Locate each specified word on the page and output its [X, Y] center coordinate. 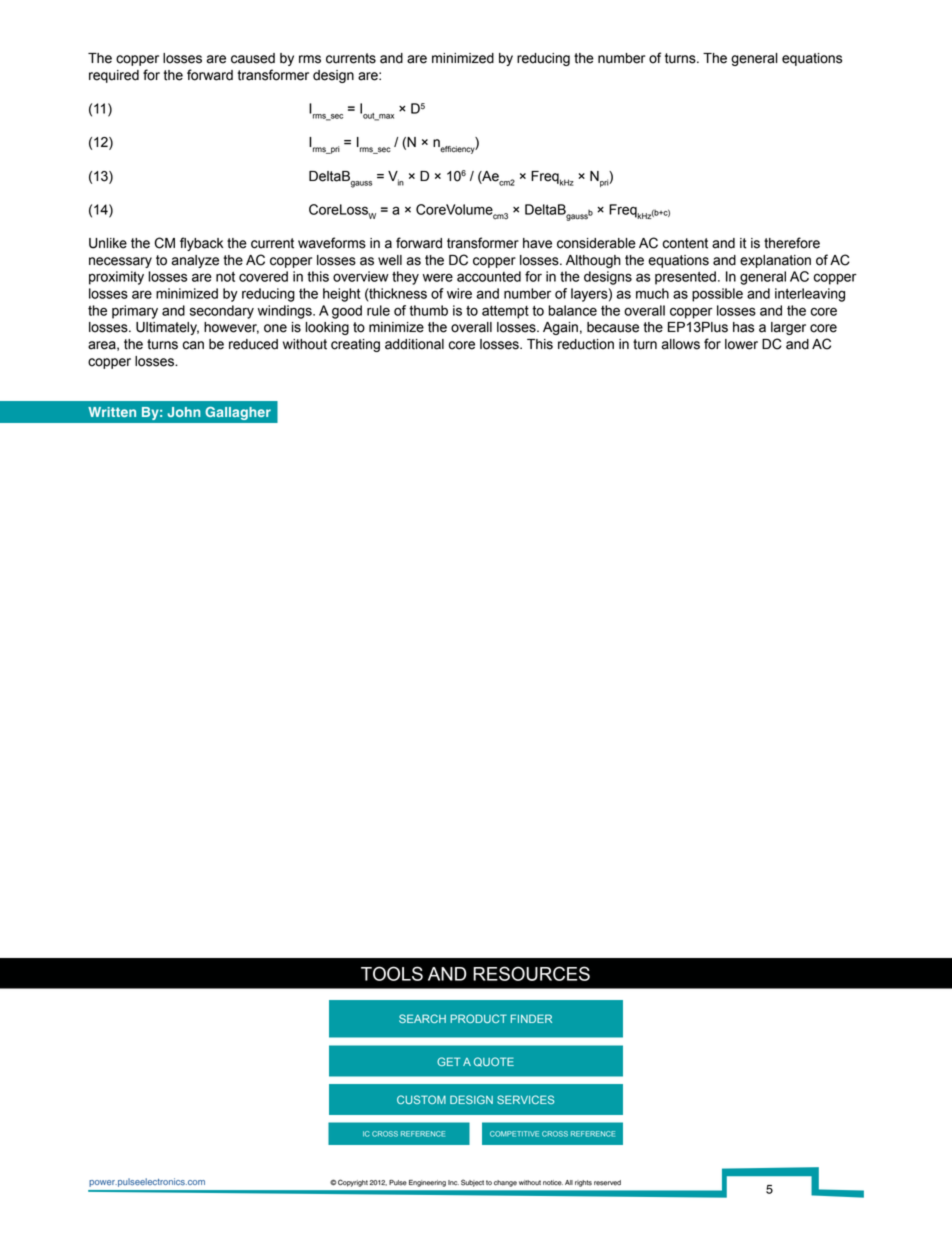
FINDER [531, 1018]
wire [459, 293]
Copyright [352, 1183]
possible [717, 295]
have [537, 243]
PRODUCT [478, 1018]
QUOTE [494, 1062]
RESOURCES [531, 973]
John [183, 412]
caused [253, 58]
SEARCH [422, 1018]
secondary [222, 312]
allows [681, 344]
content [685, 243]
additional [414, 344]
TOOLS [392, 973]
